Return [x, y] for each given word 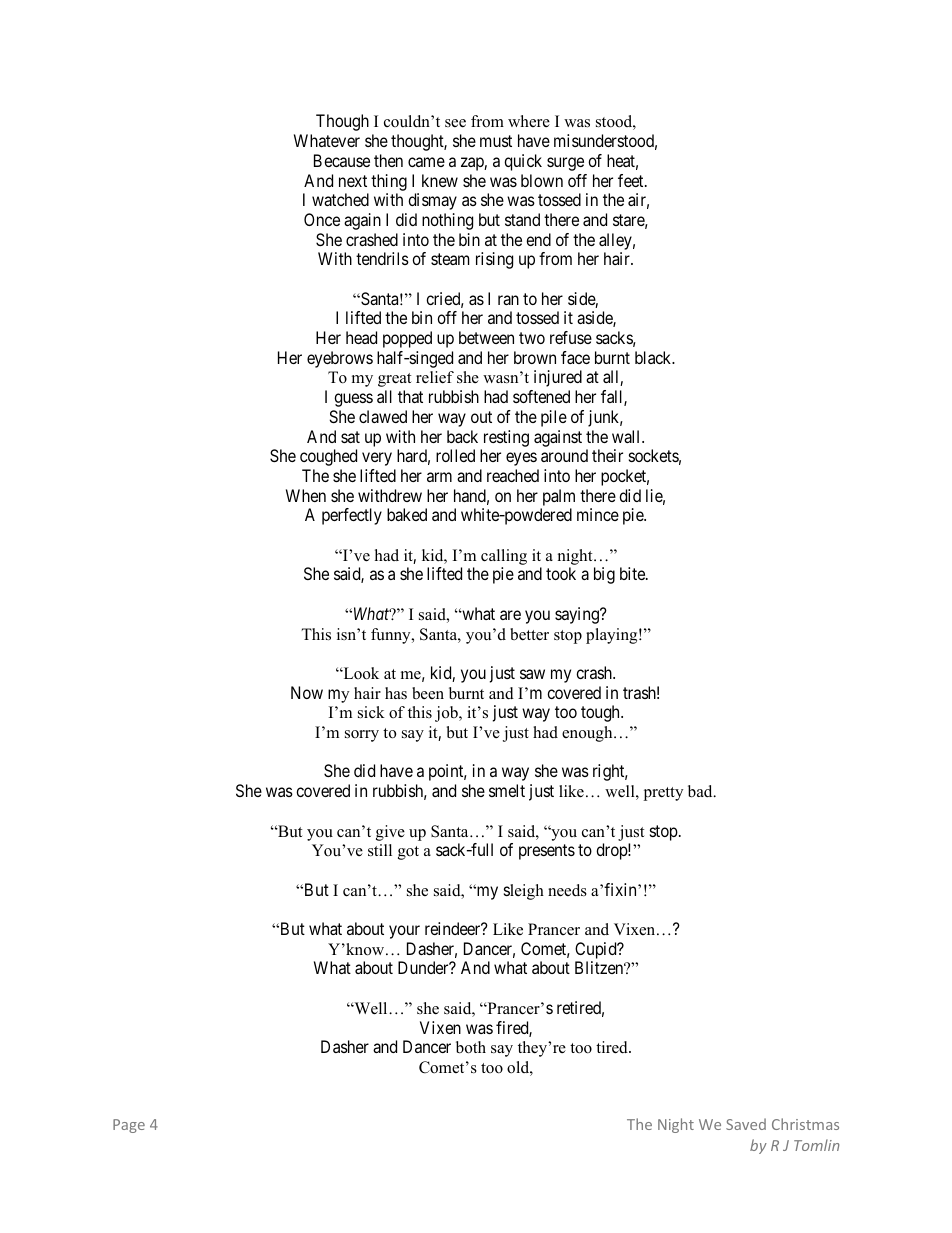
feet [632, 180]
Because [342, 160]
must [496, 141]
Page [129, 1126]
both [471, 1047]
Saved [746, 1124]
